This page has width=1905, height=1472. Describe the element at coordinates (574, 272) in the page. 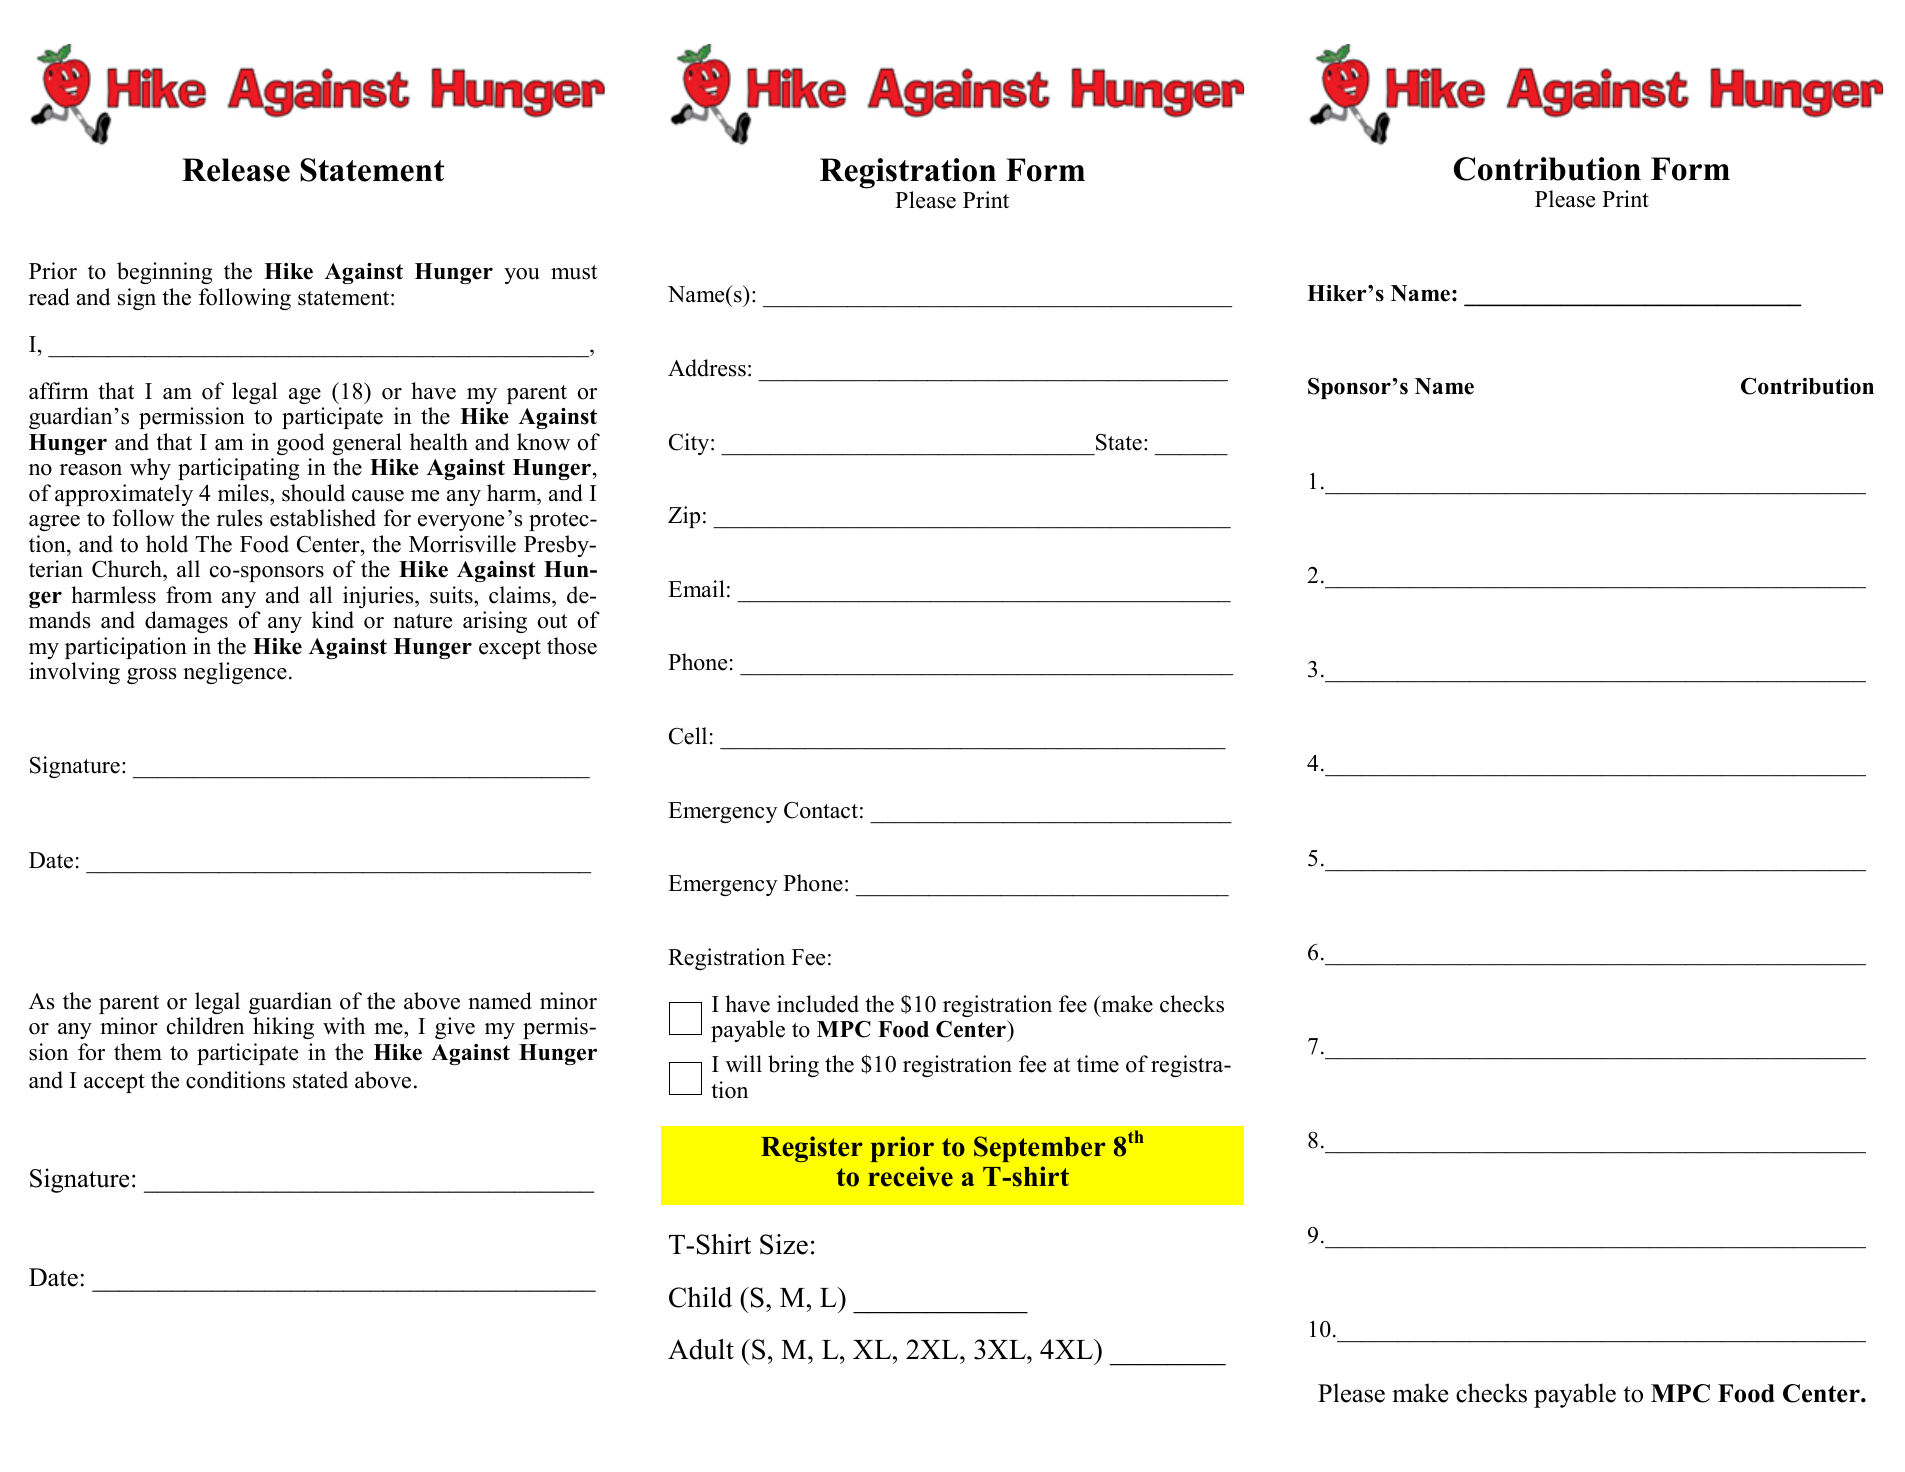

I see `must` at that location.
